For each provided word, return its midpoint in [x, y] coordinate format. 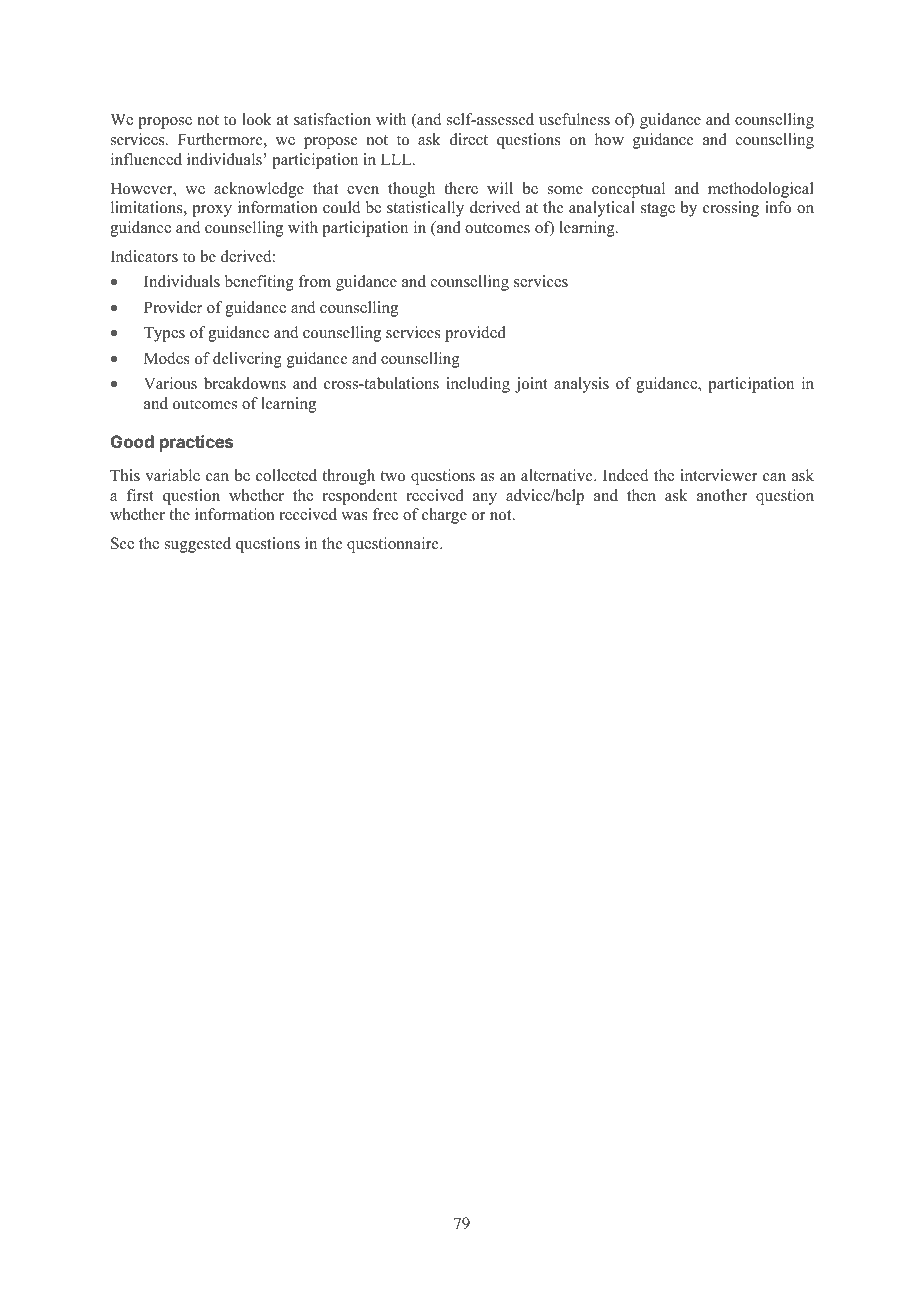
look [257, 119]
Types [164, 334]
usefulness [574, 119]
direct [469, 139]
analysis [581, 385]
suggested [198, 545]
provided [475, 334]
